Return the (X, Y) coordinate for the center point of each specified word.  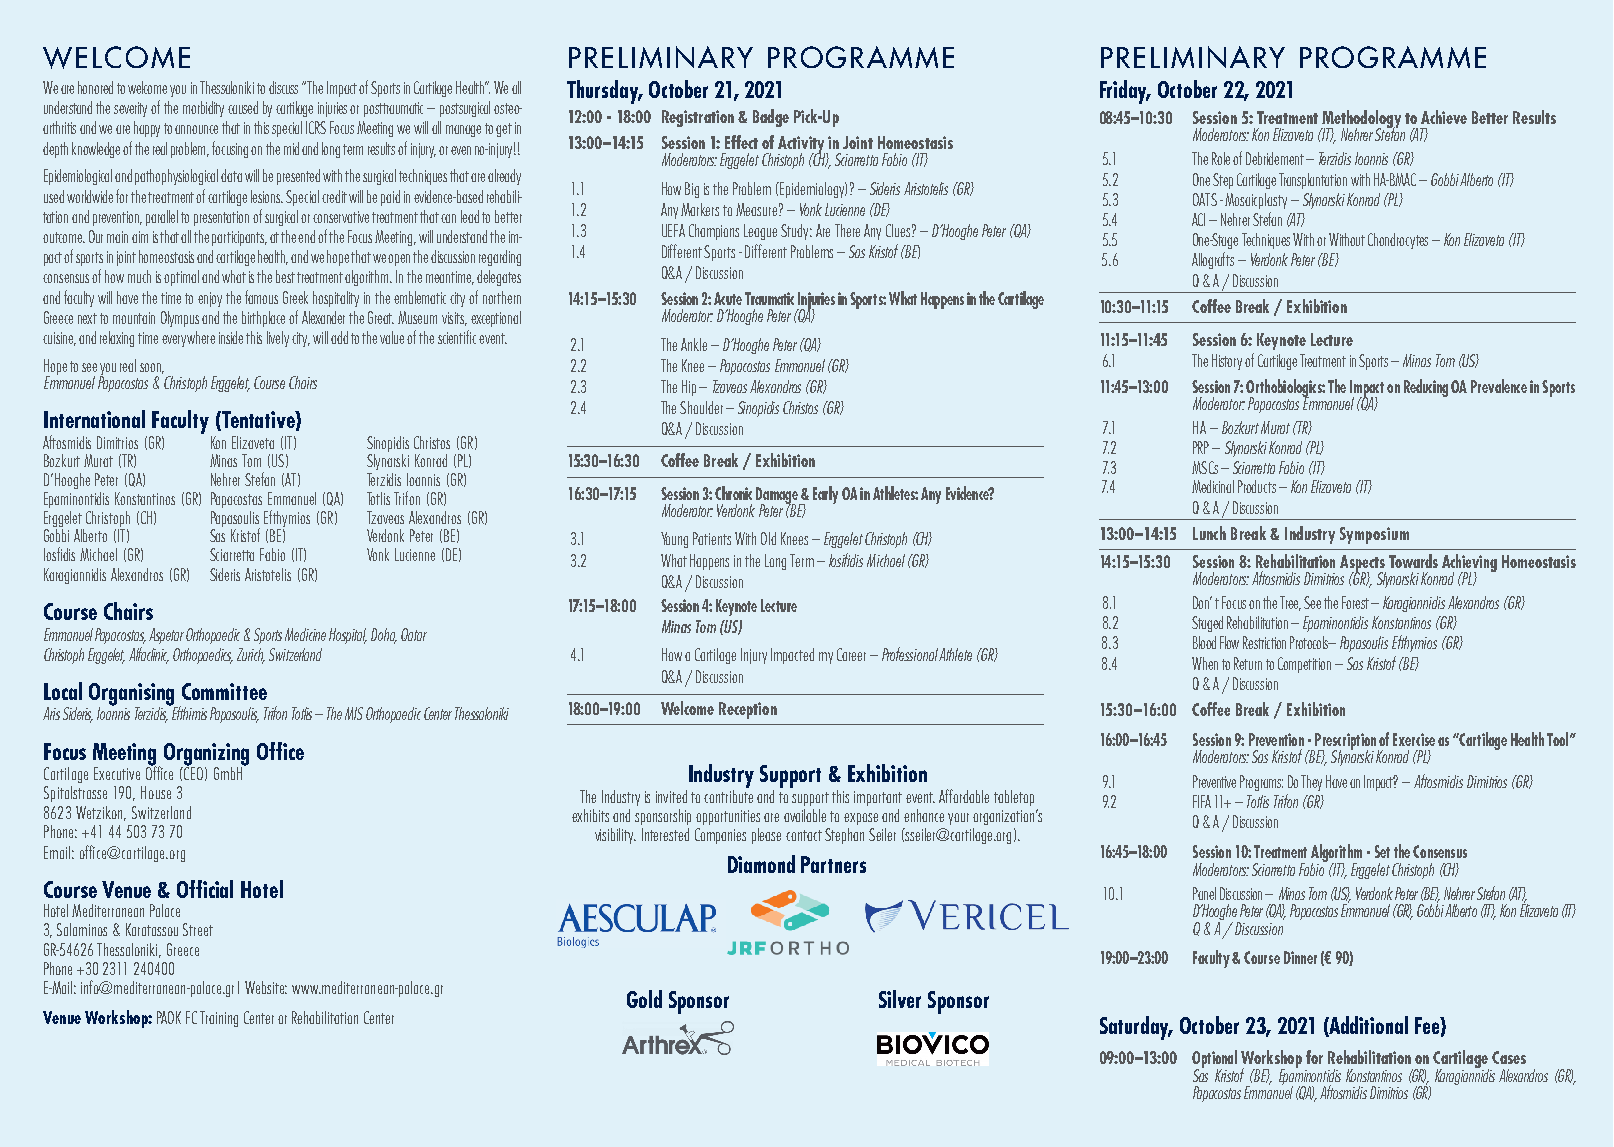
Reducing (1426, 388)
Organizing (206, 755)
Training (219, 1019)
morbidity (203, 109)
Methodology (1360, 120)
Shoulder (701, 407)
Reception (748, 710)
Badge (771, 118)
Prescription (1344, 743)
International (94, 419)
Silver (900, 999)
